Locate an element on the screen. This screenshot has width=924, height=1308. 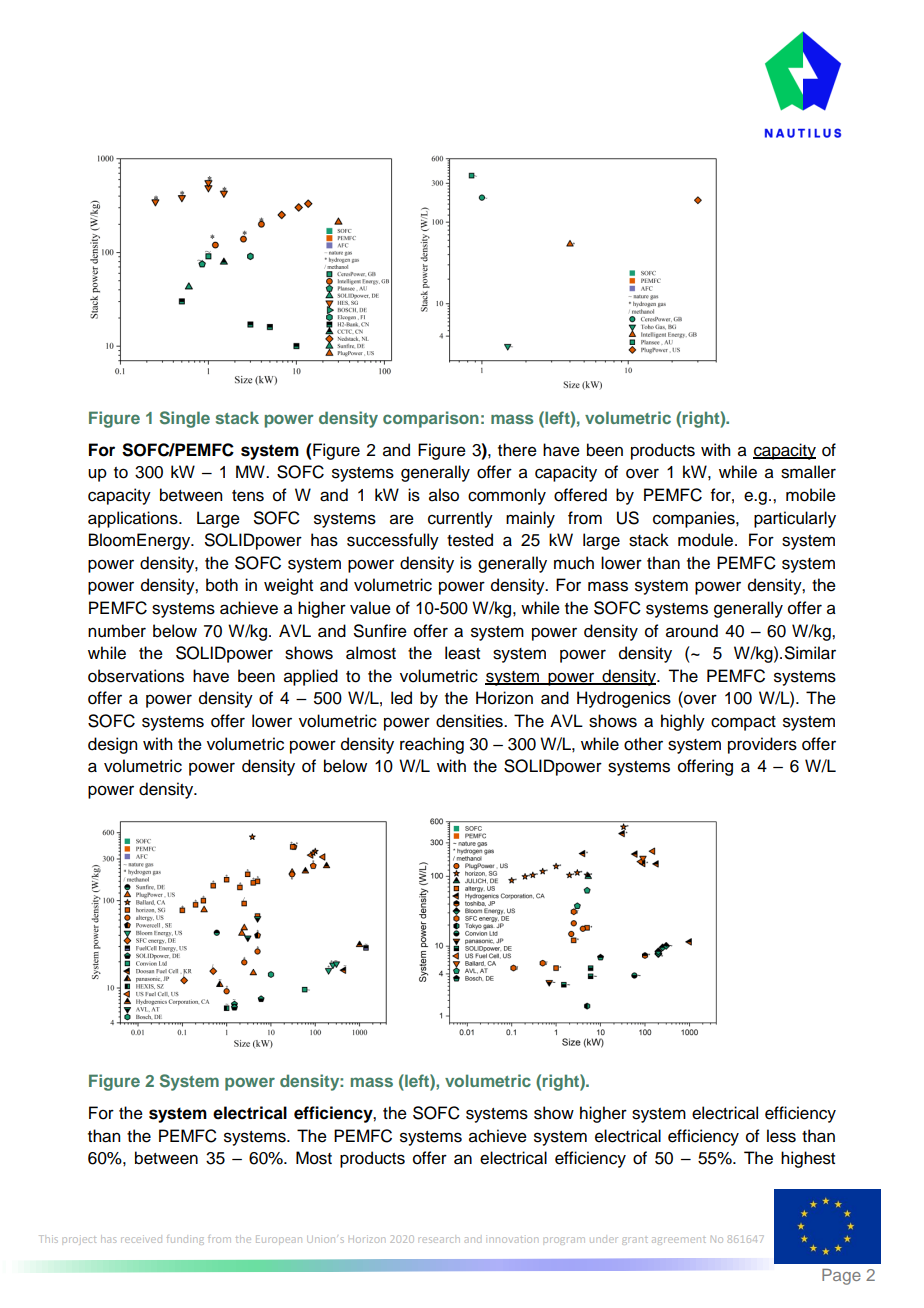
less is located at coordinates (781, 1136).
